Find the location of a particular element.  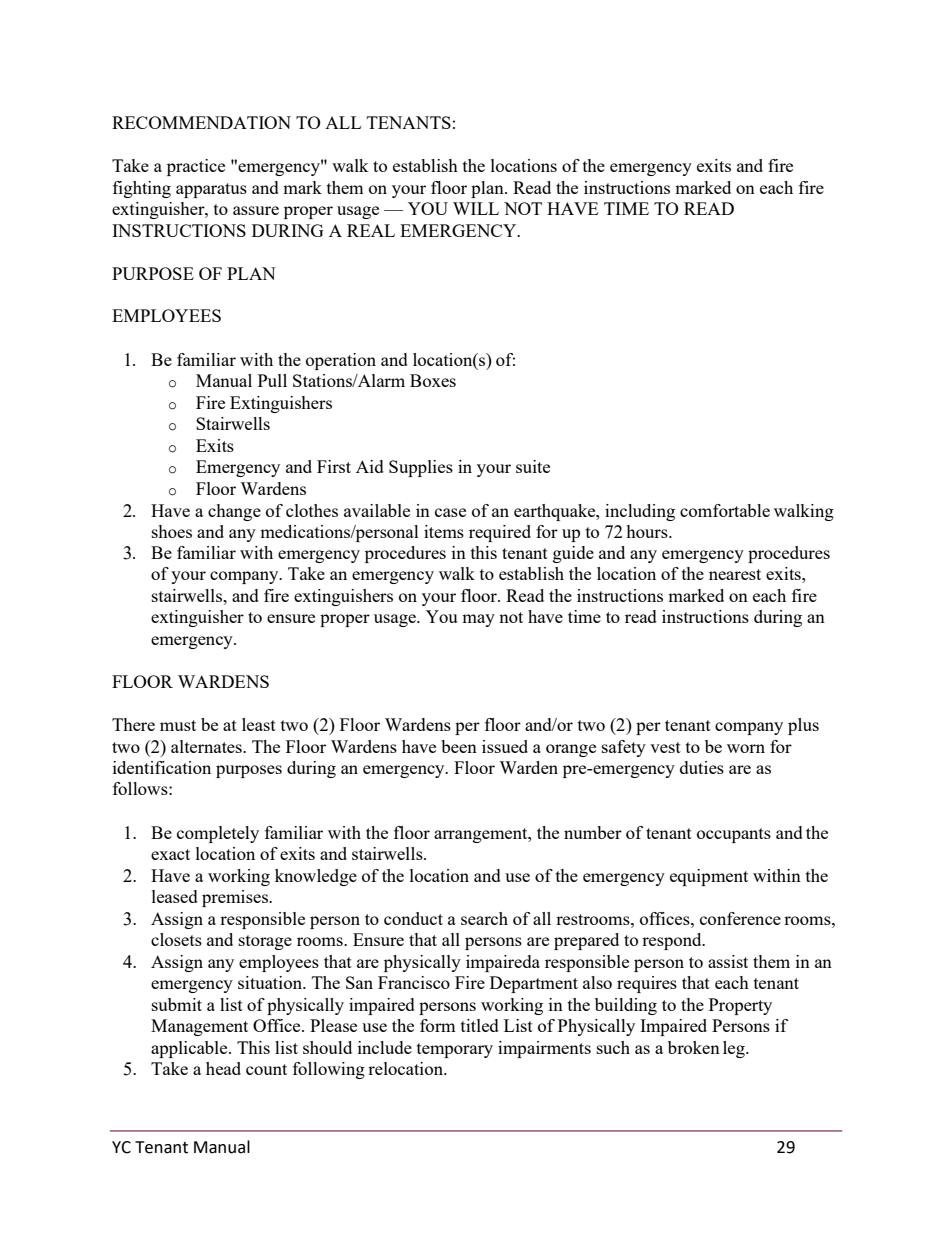

nearest is located at coordinates (735, 574).
